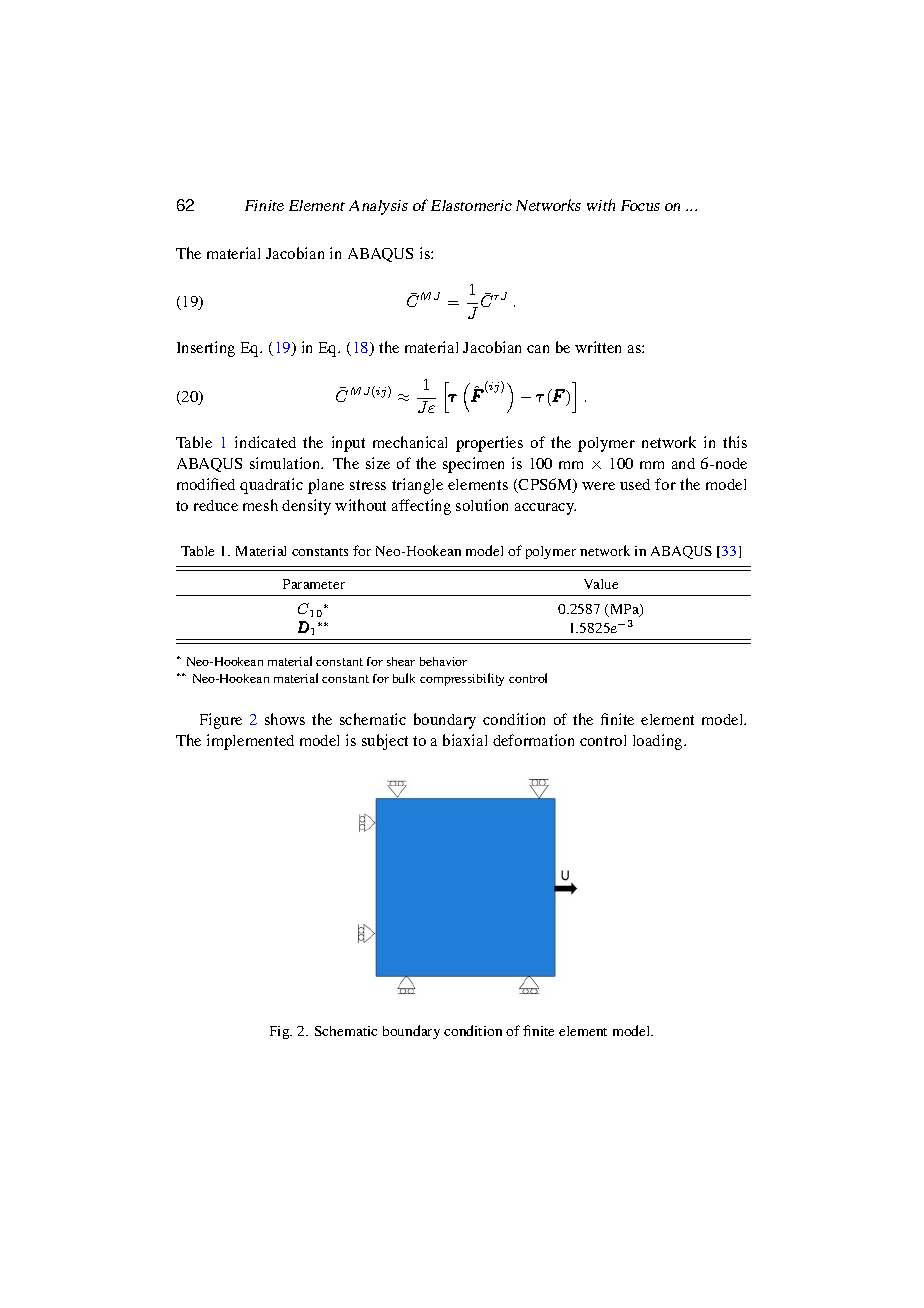 This screenshot has height=1308, width=924. I want to click on Value, so click(601, 584).
